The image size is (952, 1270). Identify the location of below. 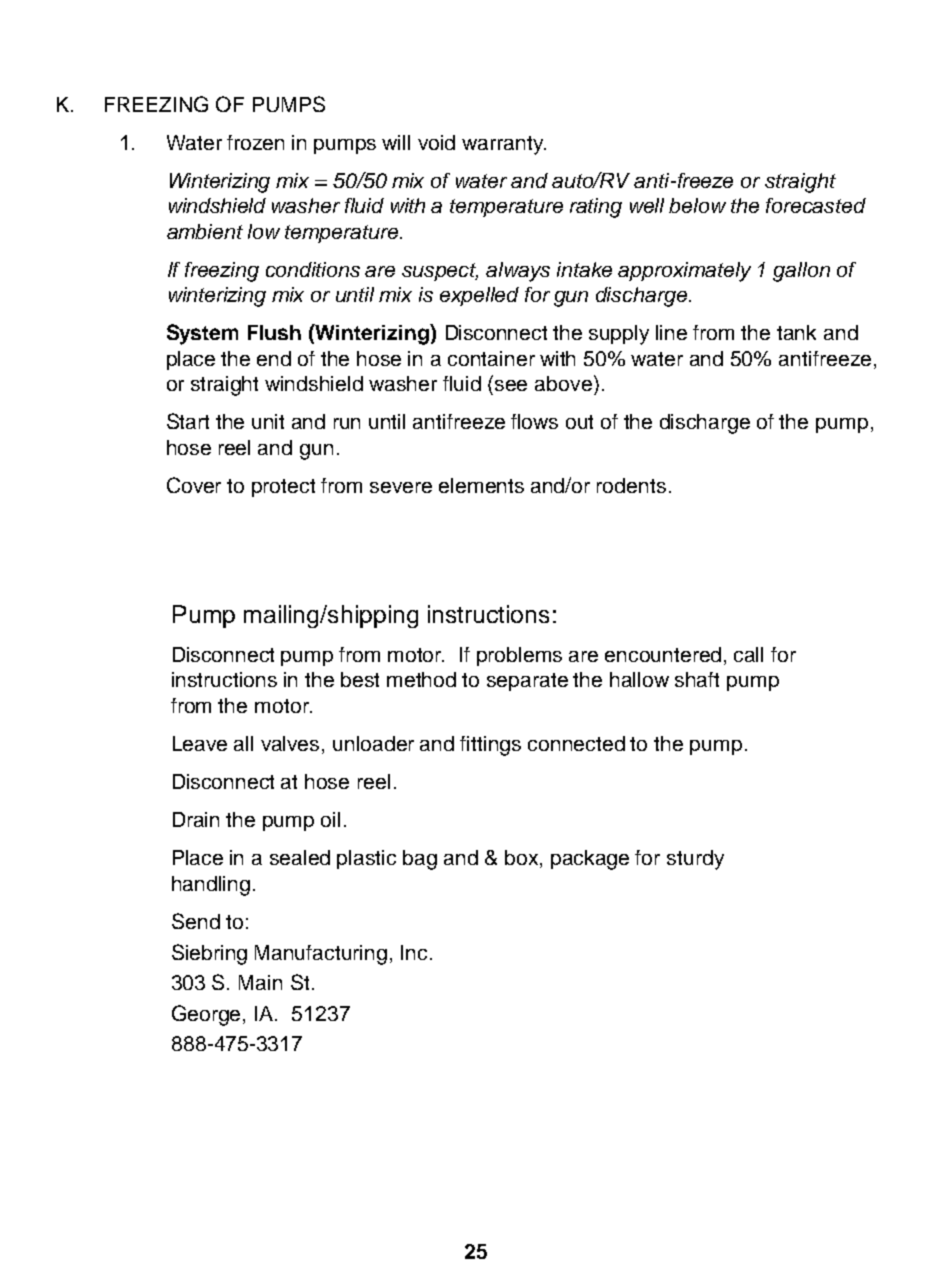
(697, 205).
